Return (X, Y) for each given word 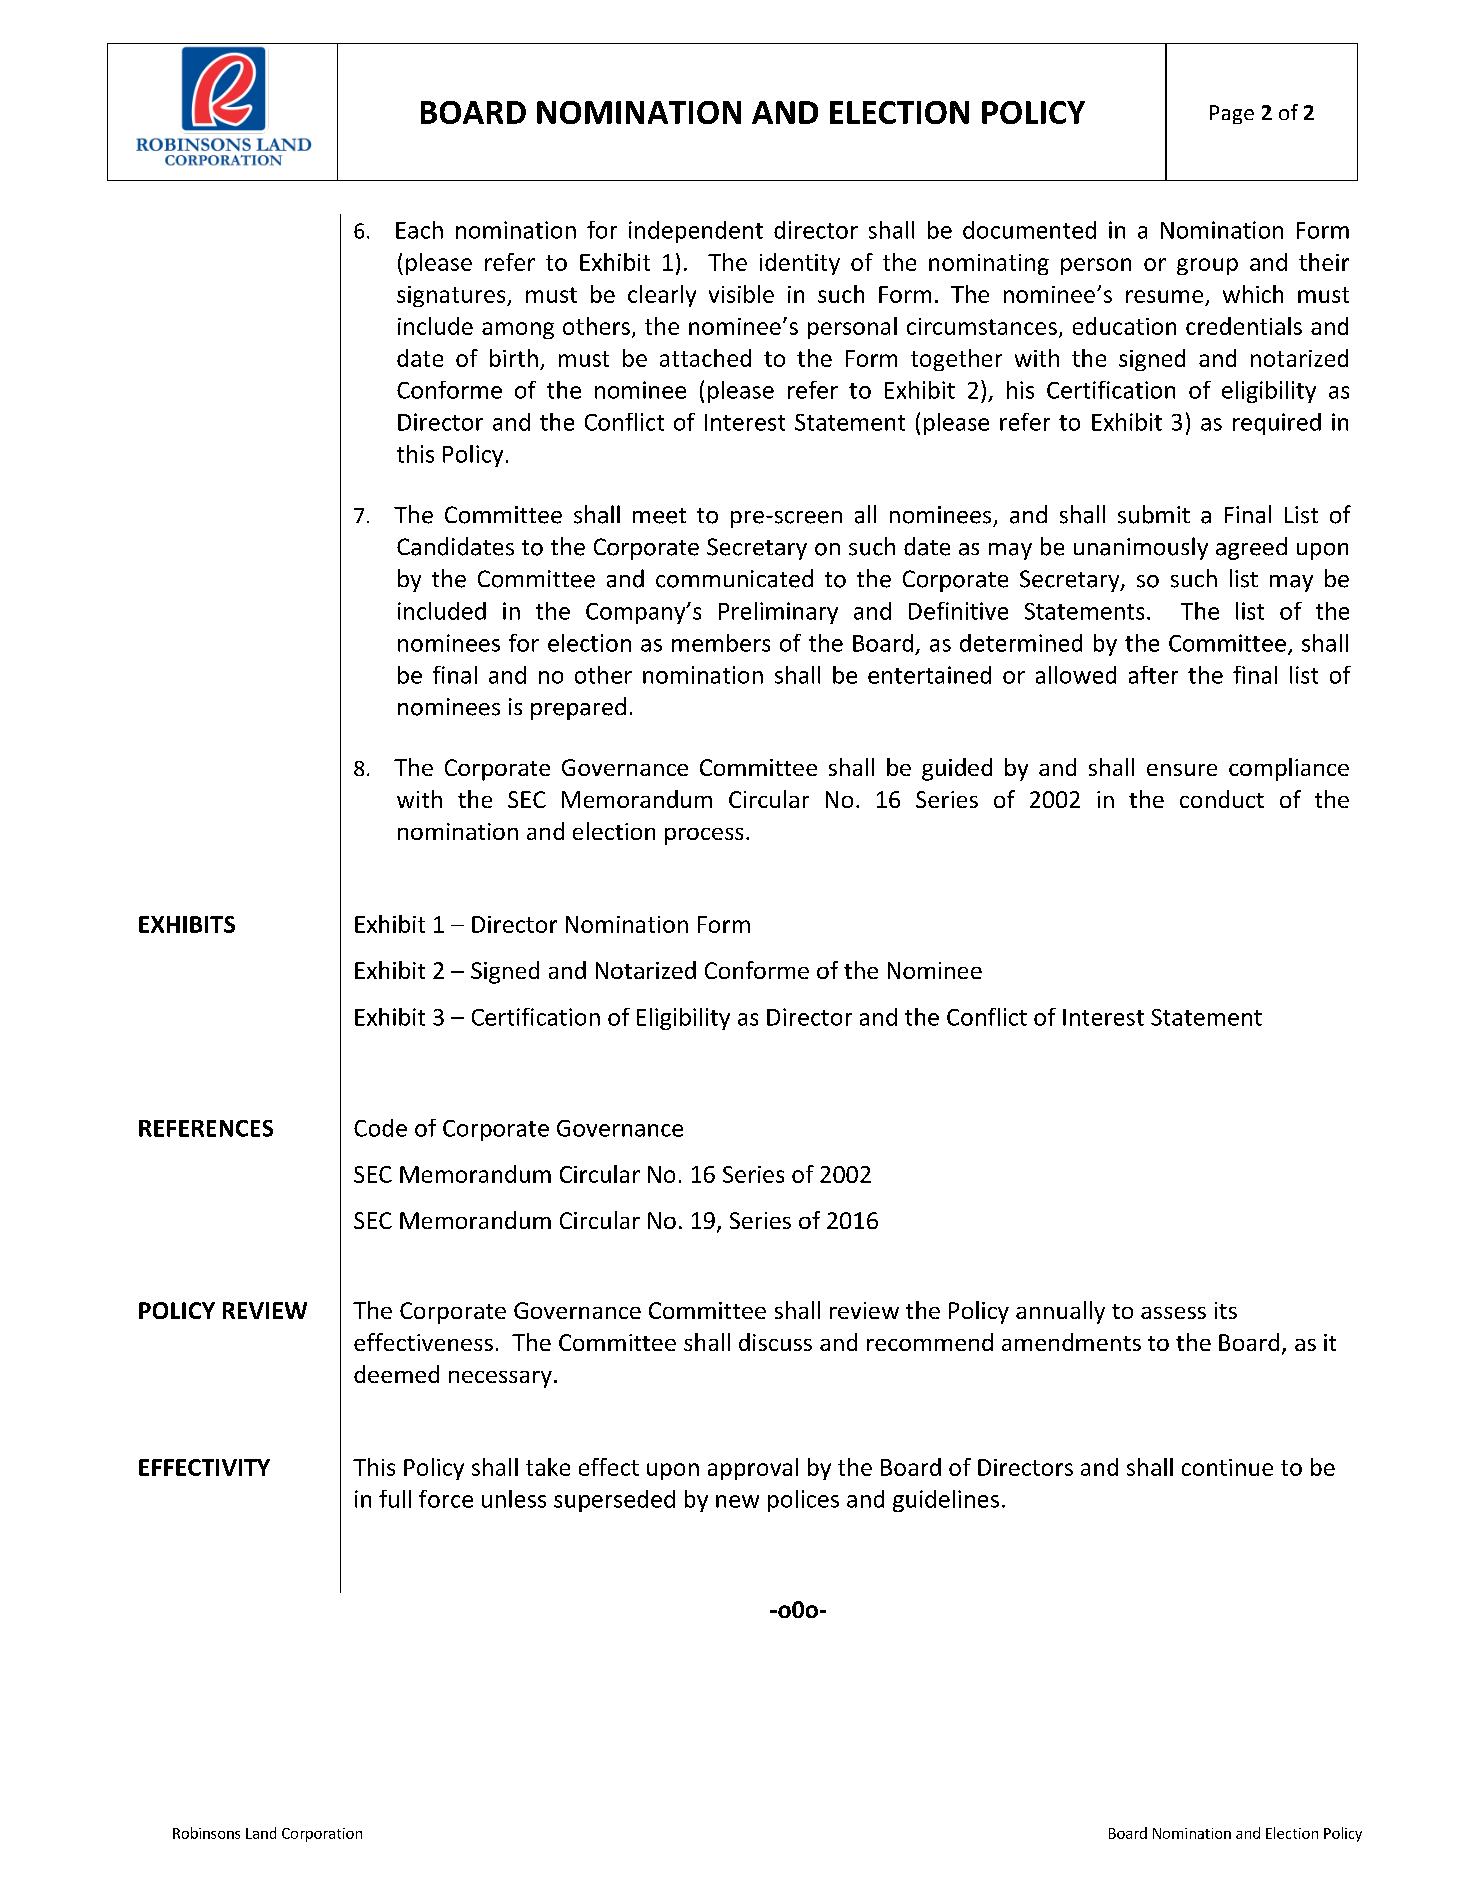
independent (696, 232)
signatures (452, 296)
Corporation (322, 1835)
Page (1232, 114)
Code (380, 1128)
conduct (1222, 799)
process (704, 836)
